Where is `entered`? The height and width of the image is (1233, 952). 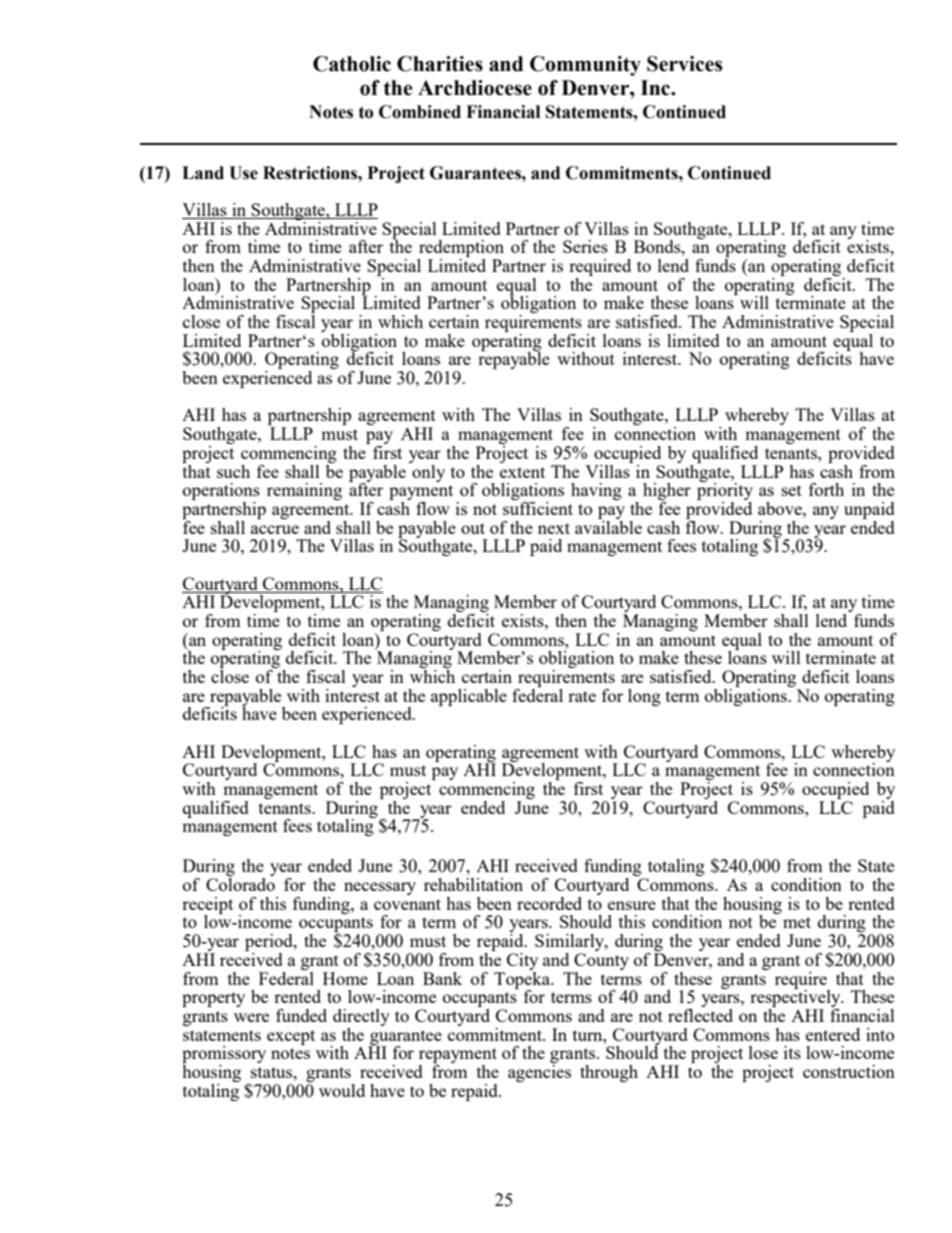
entered is located at coordinates (833, 1034).
